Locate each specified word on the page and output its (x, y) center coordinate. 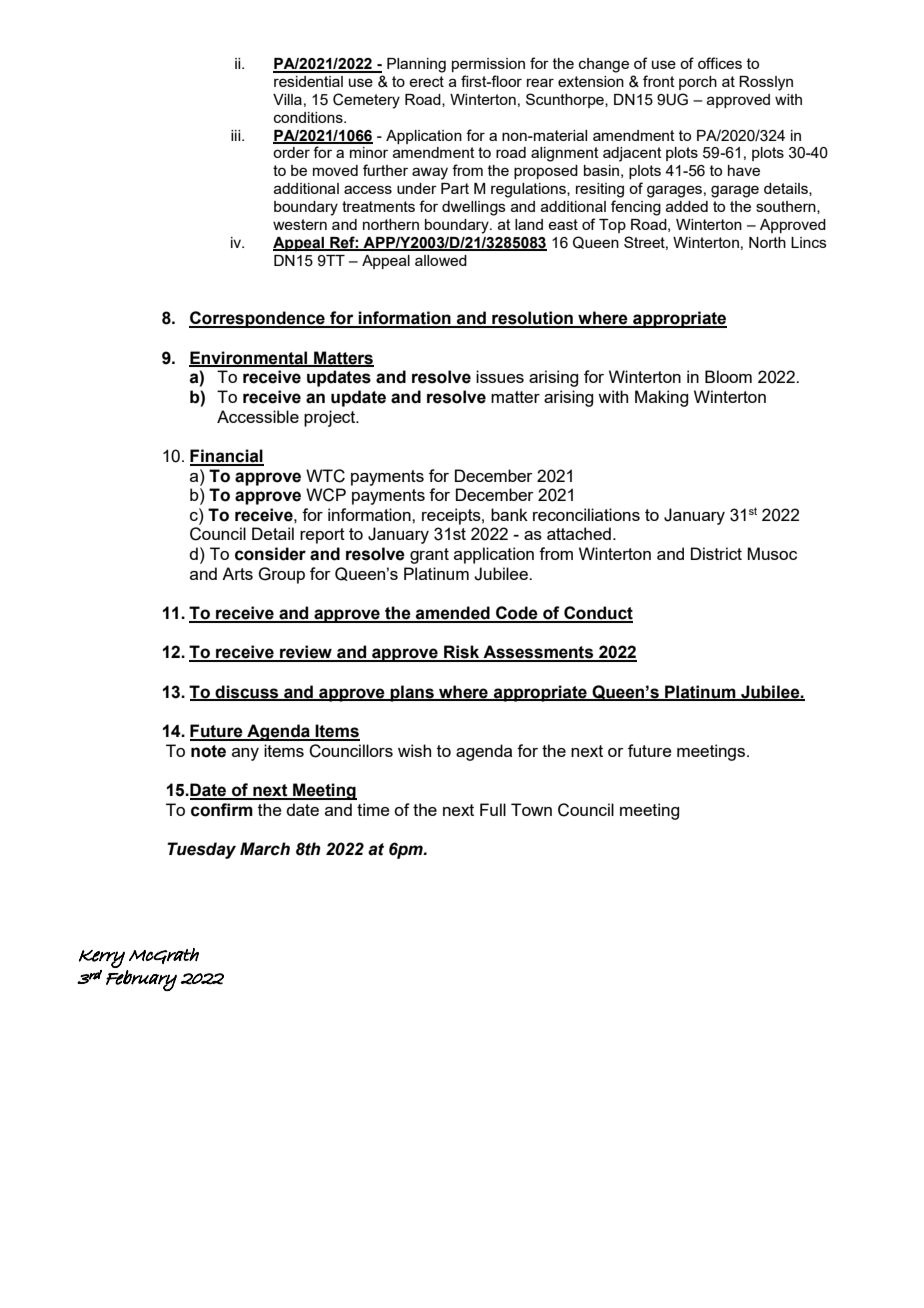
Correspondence (258, 319)
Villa (287, 99)
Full (493, 809)
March (265, 849)
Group (281, 575)
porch (698, 83)
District (716, 553)
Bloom (728, 376)
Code (517, 614)
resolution (532, 319)
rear (540, 82)
